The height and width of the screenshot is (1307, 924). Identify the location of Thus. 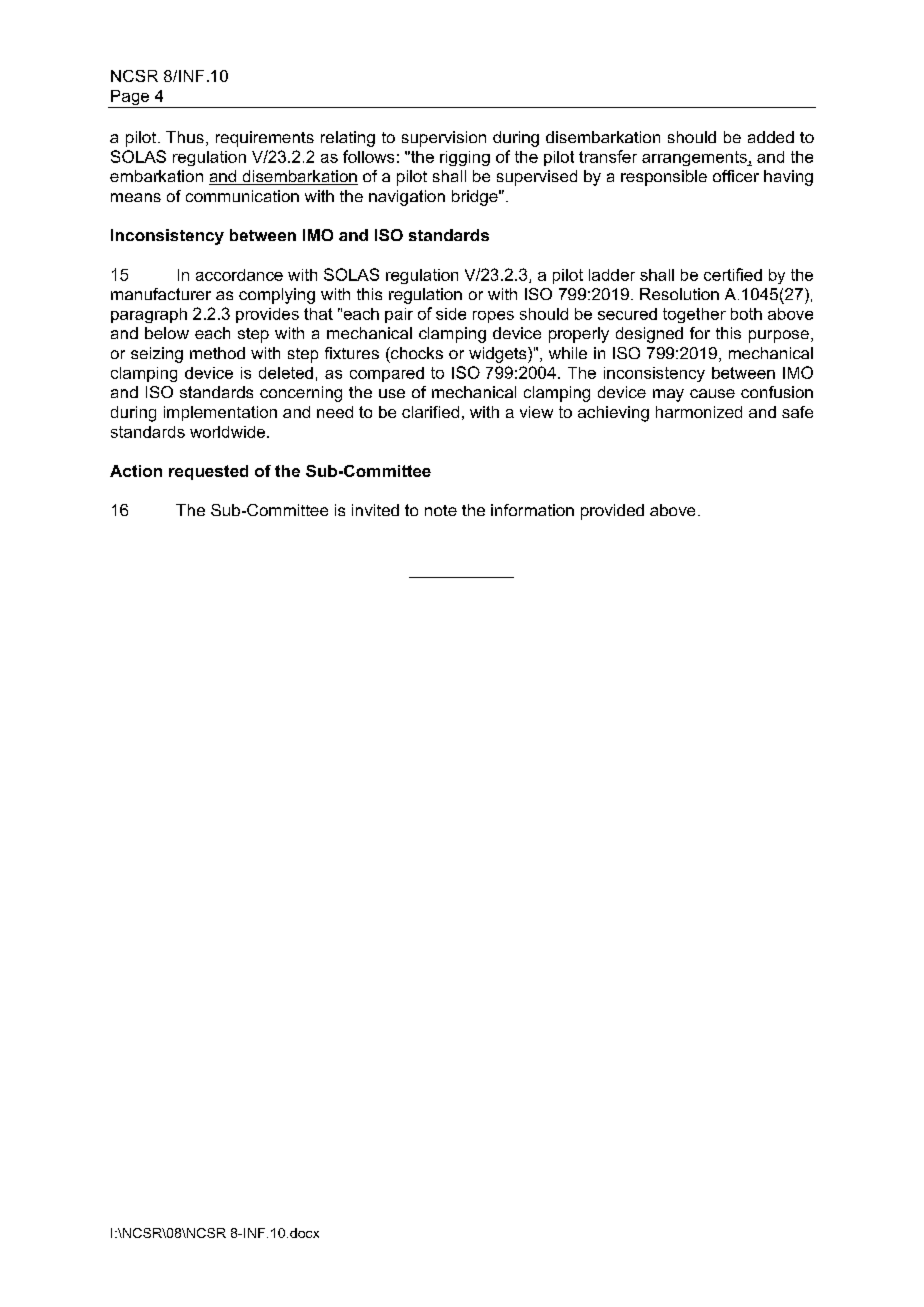
(185, 137).
